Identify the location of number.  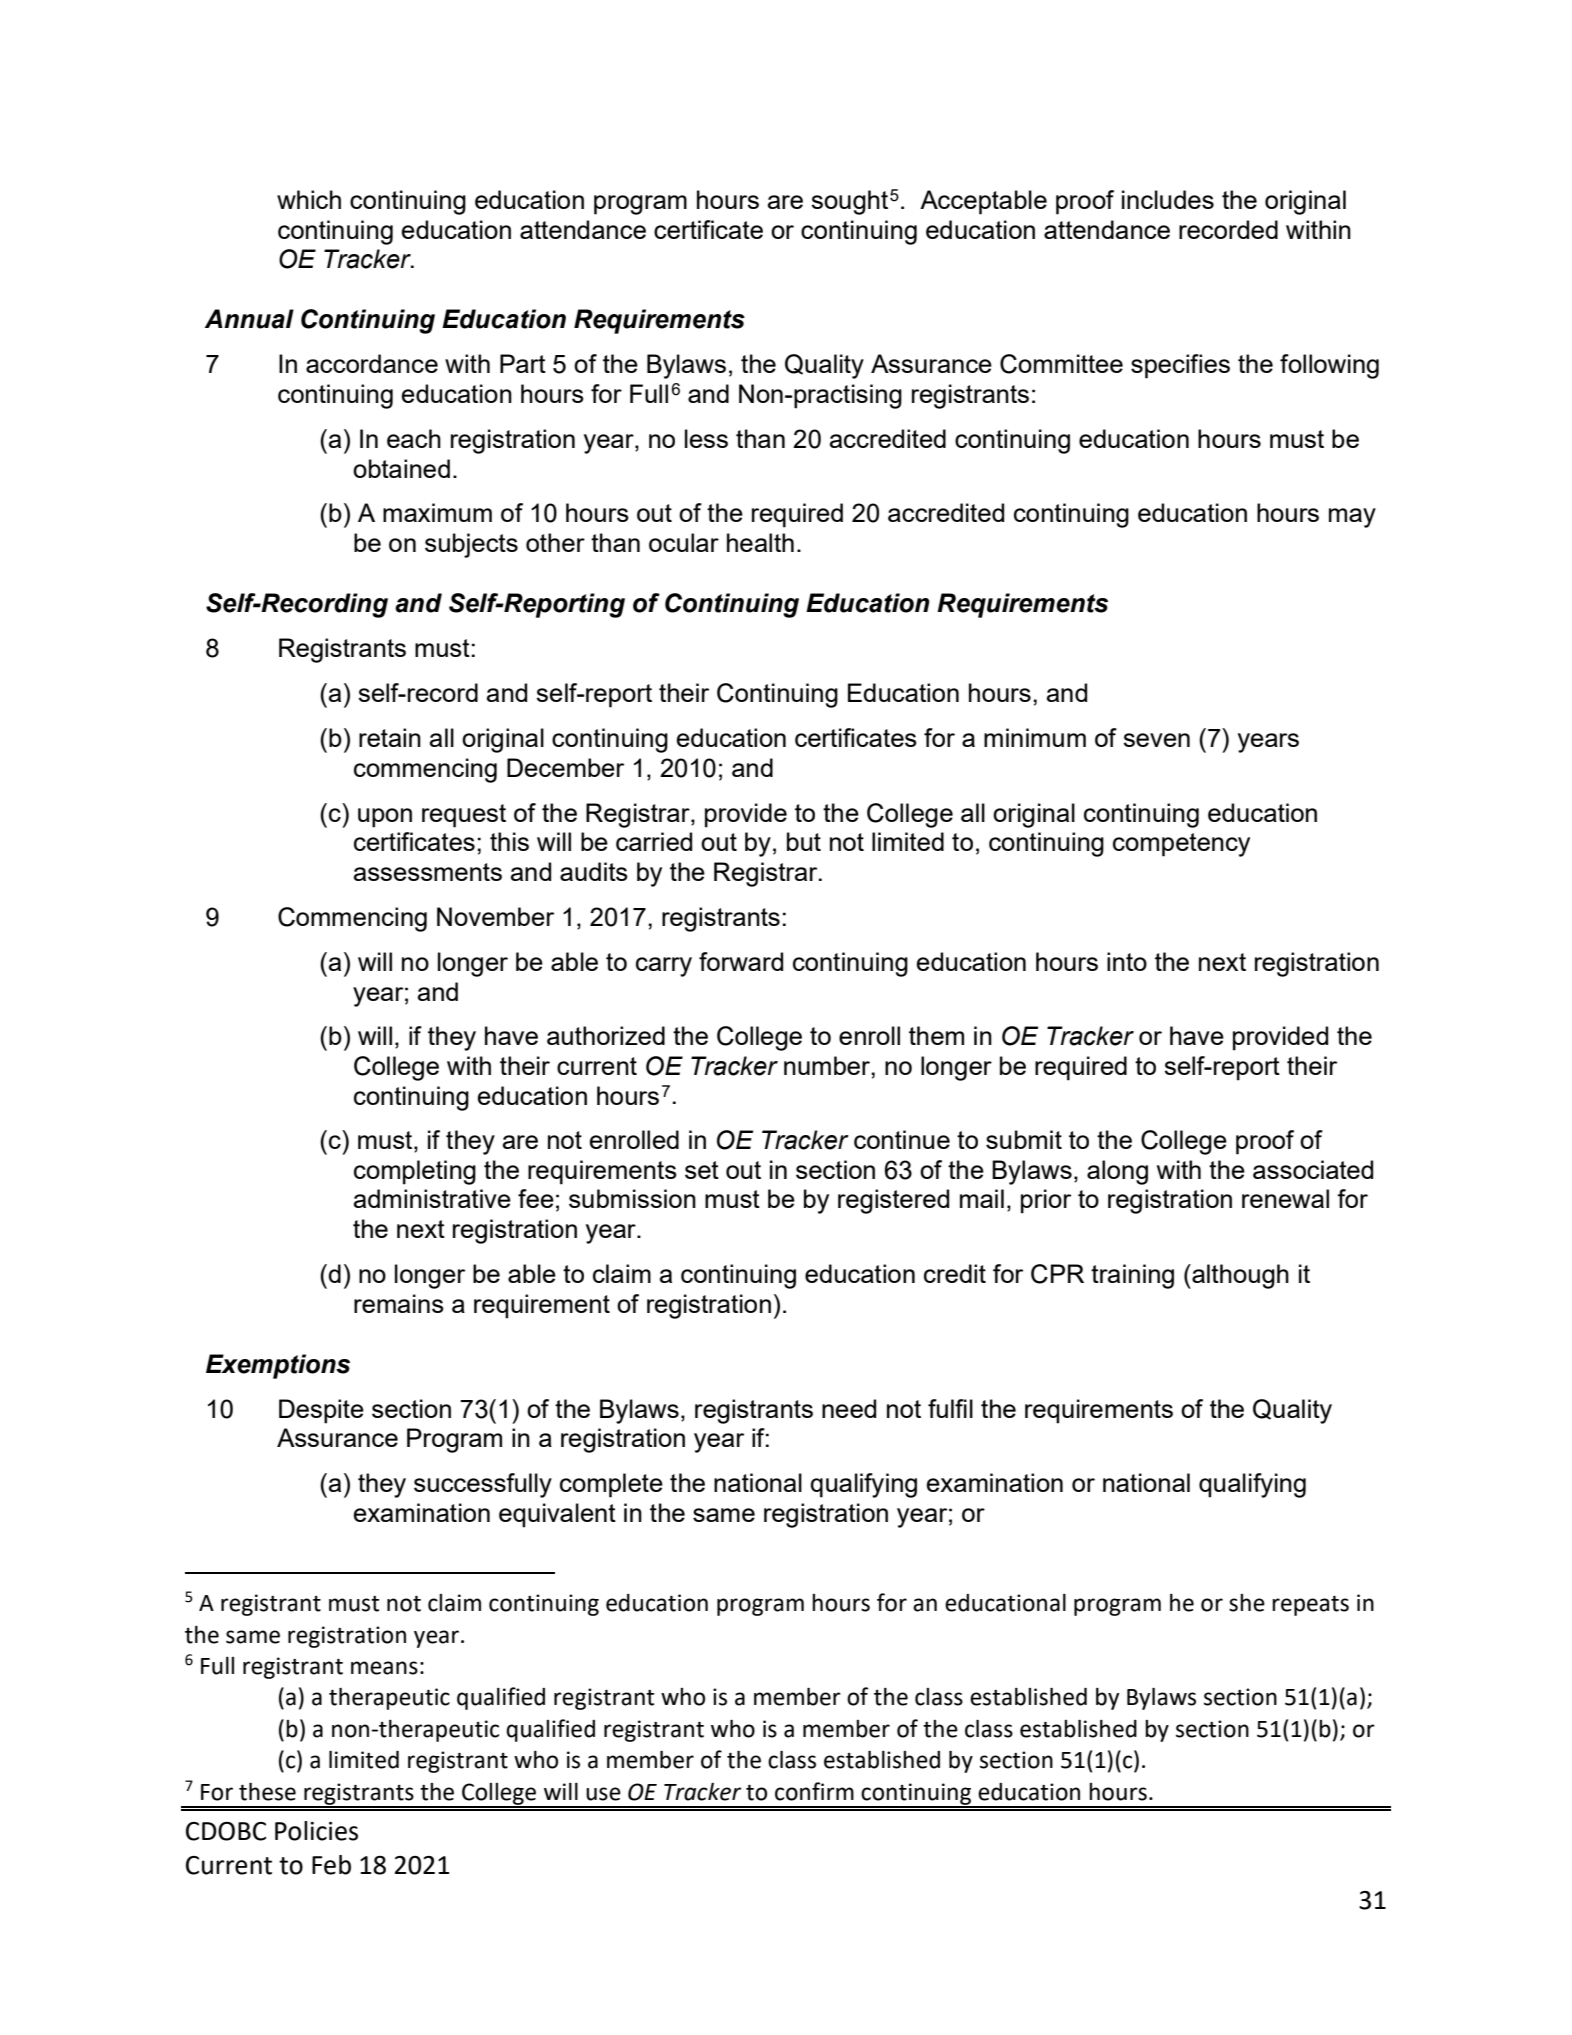
(827, 1065).
